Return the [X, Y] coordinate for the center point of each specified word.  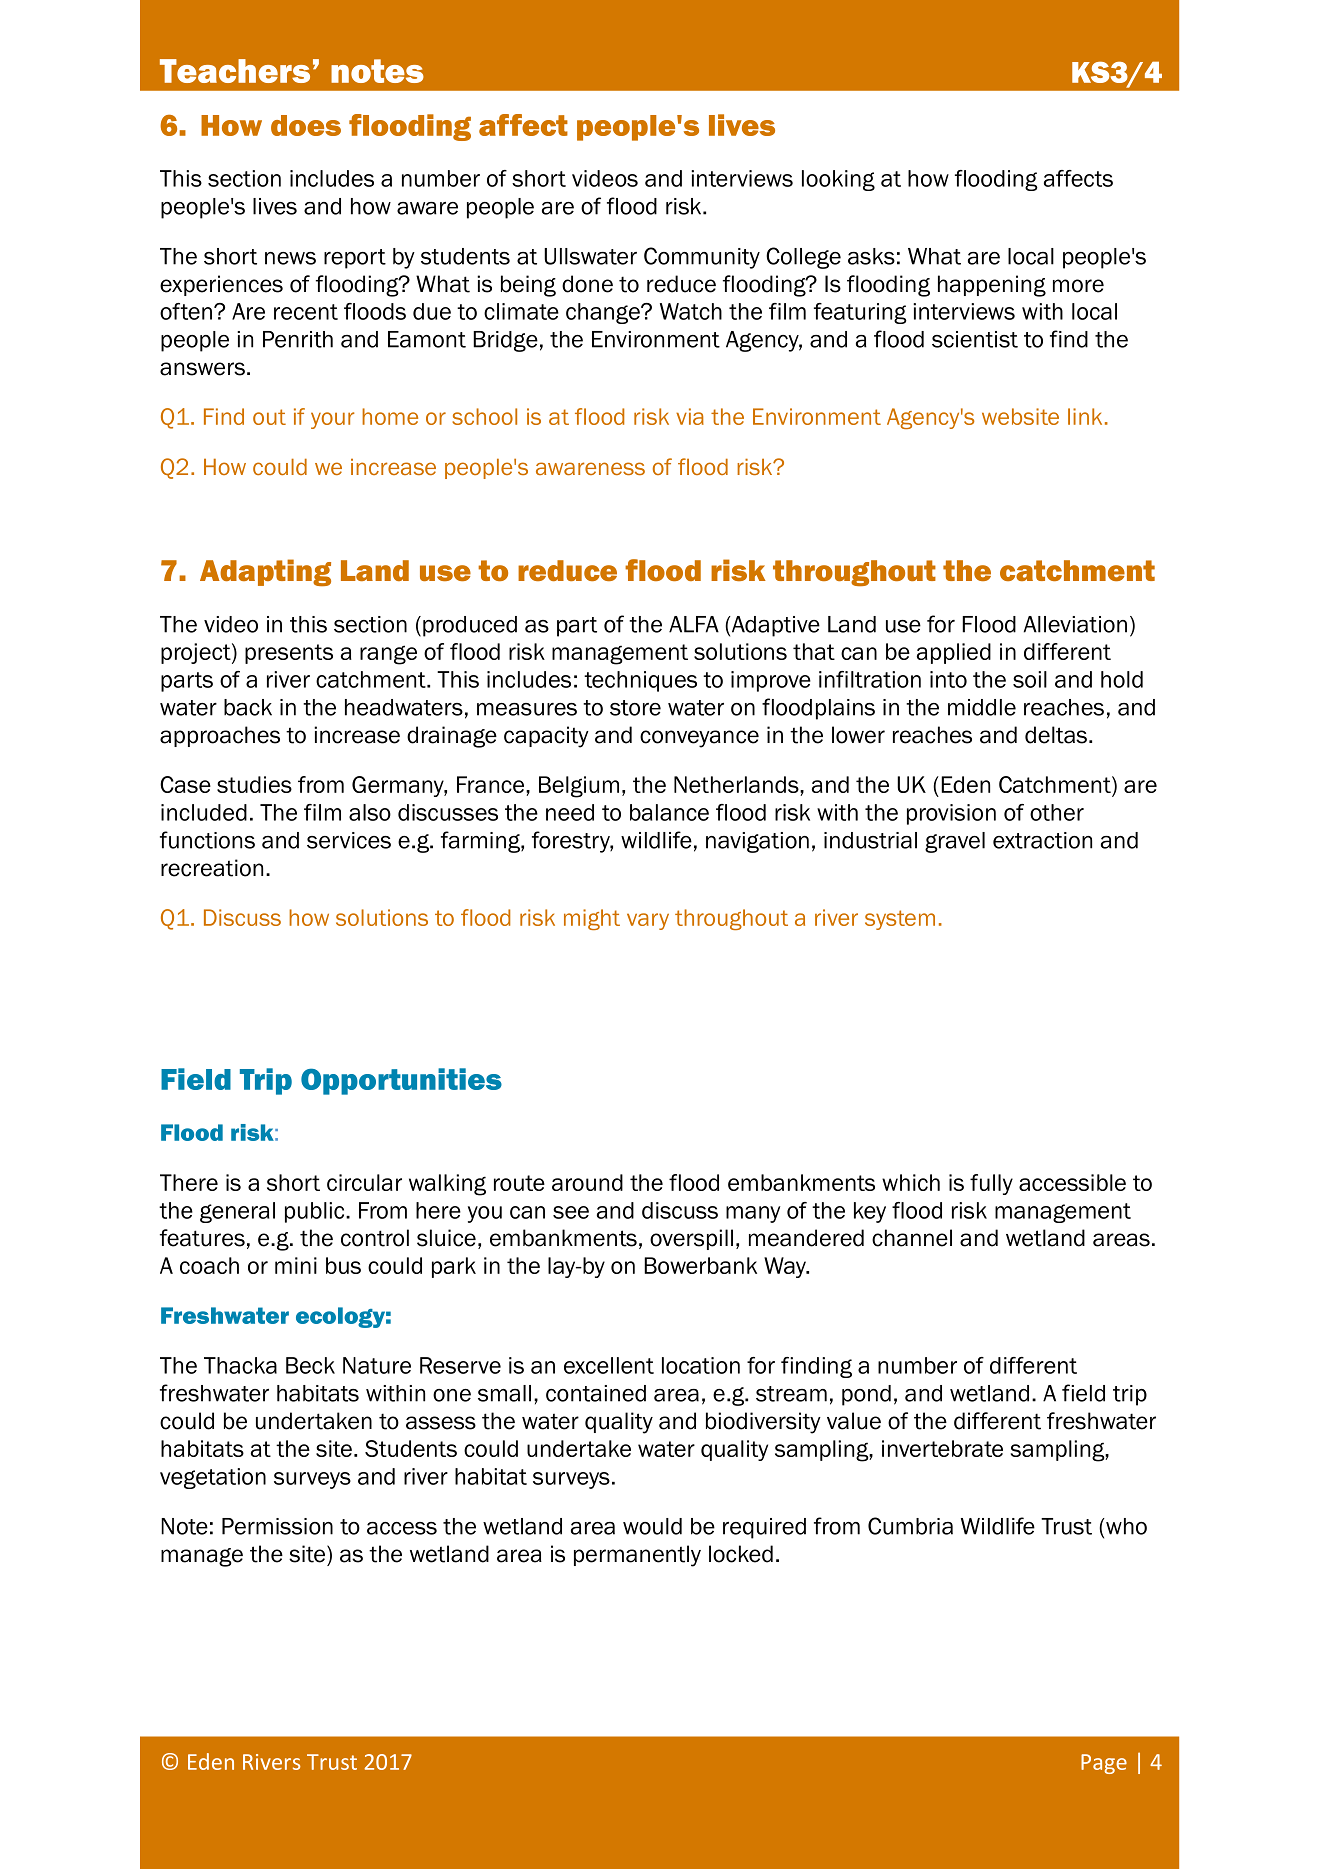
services [349, 840]
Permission [277, 1526]
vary [648, 921]
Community [702, 258]
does [306, 125]
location [701, 1365]
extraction [1042, 840]
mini [296, 1265]
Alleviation [1075, 624]
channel [912, 1238]
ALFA [694, 624]
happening [992, 286]
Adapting [265, 572]
